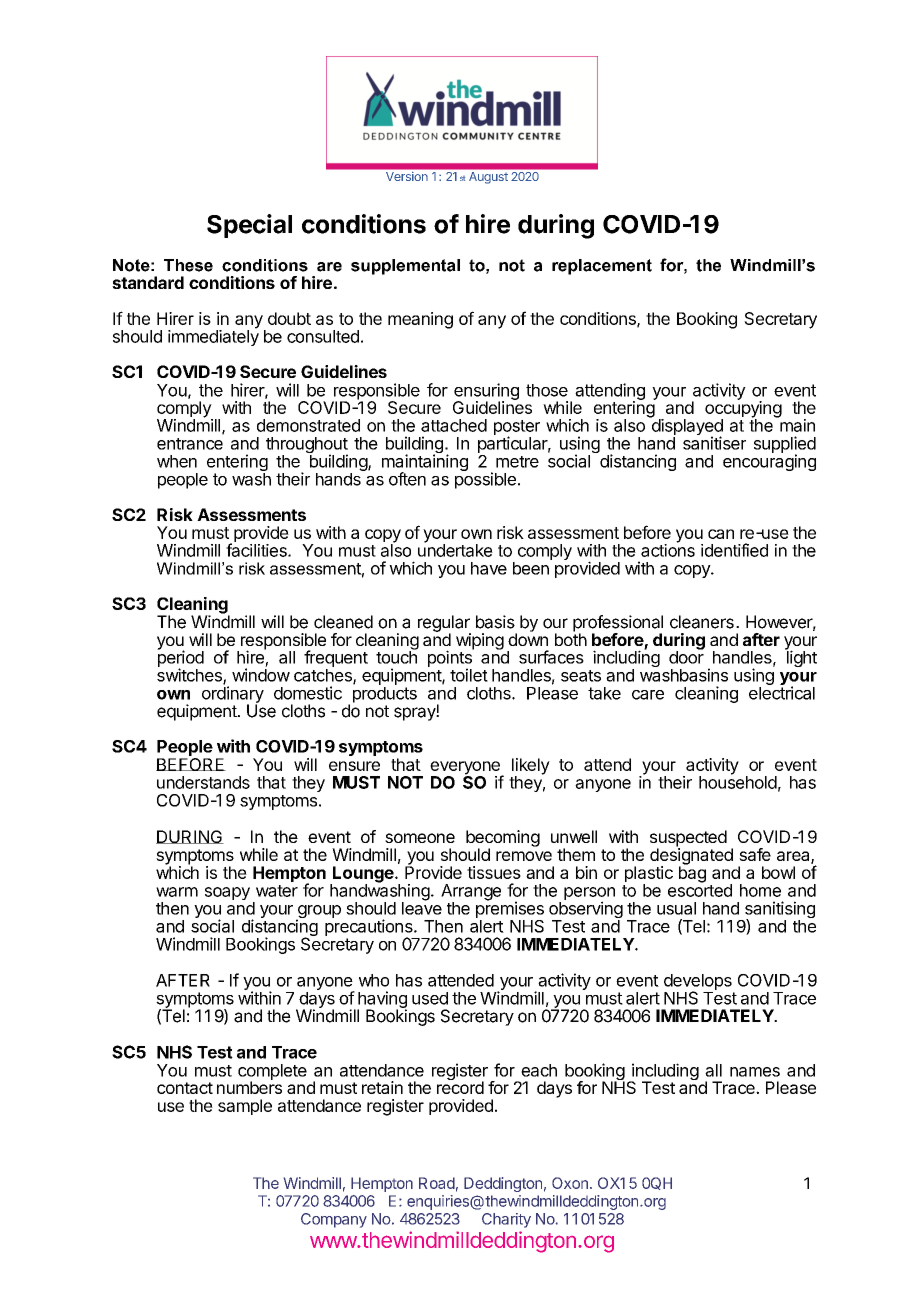 The width and height of the image is (924, 1308). I want to click on August, so click(488, 177).
